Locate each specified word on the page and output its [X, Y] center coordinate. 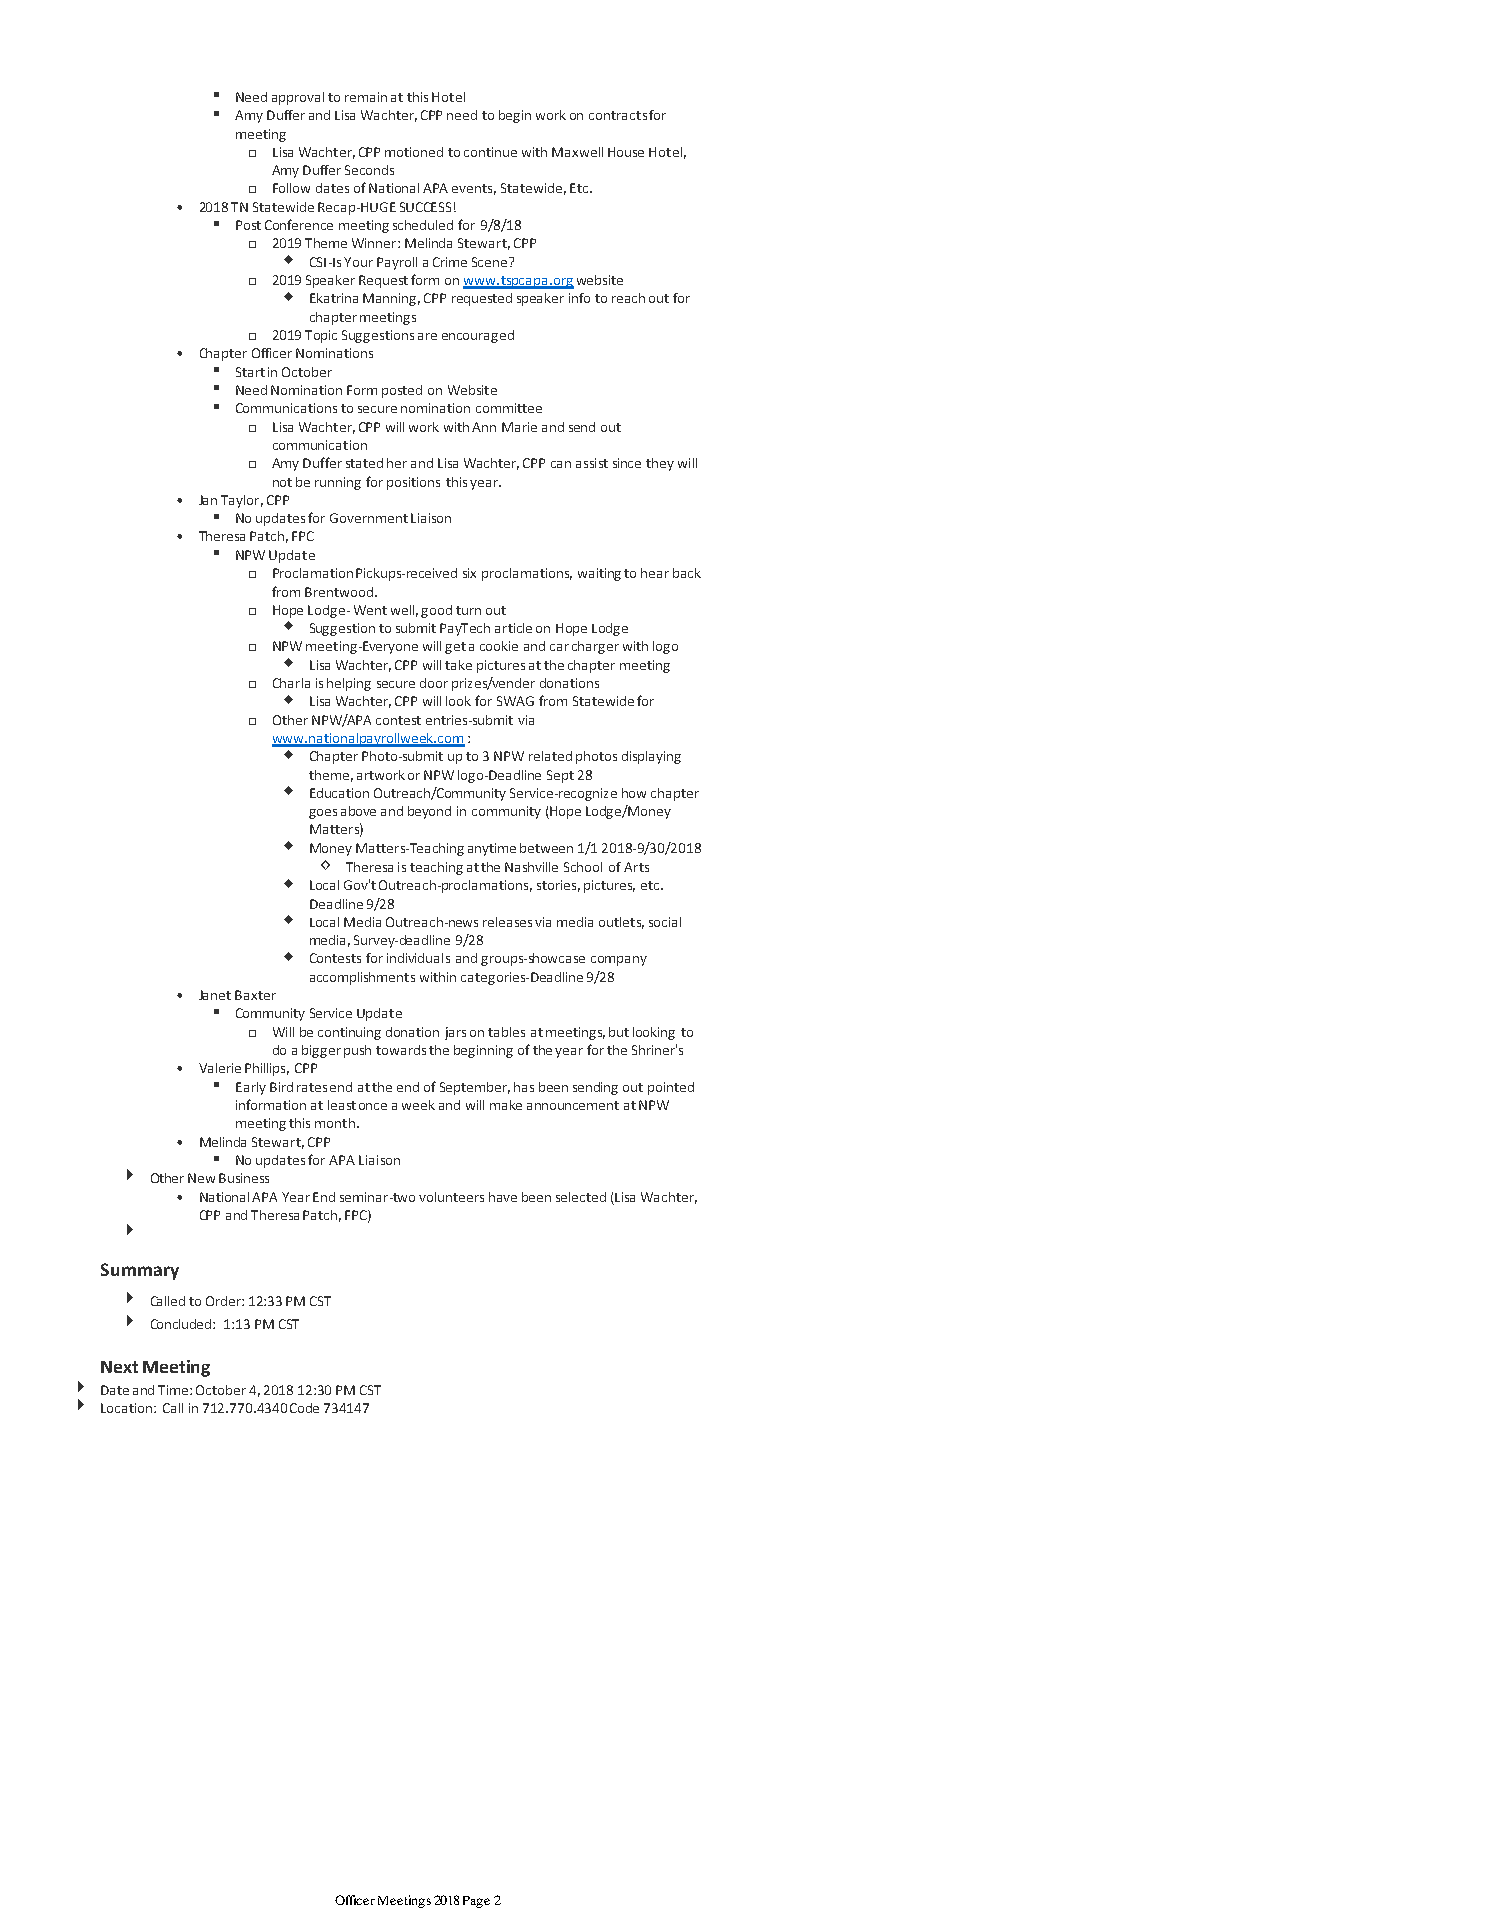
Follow [291, 188]
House [626, 152]
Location [126, 1408]
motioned [414, 152]
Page [476, 1902]
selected [581, 1197]
